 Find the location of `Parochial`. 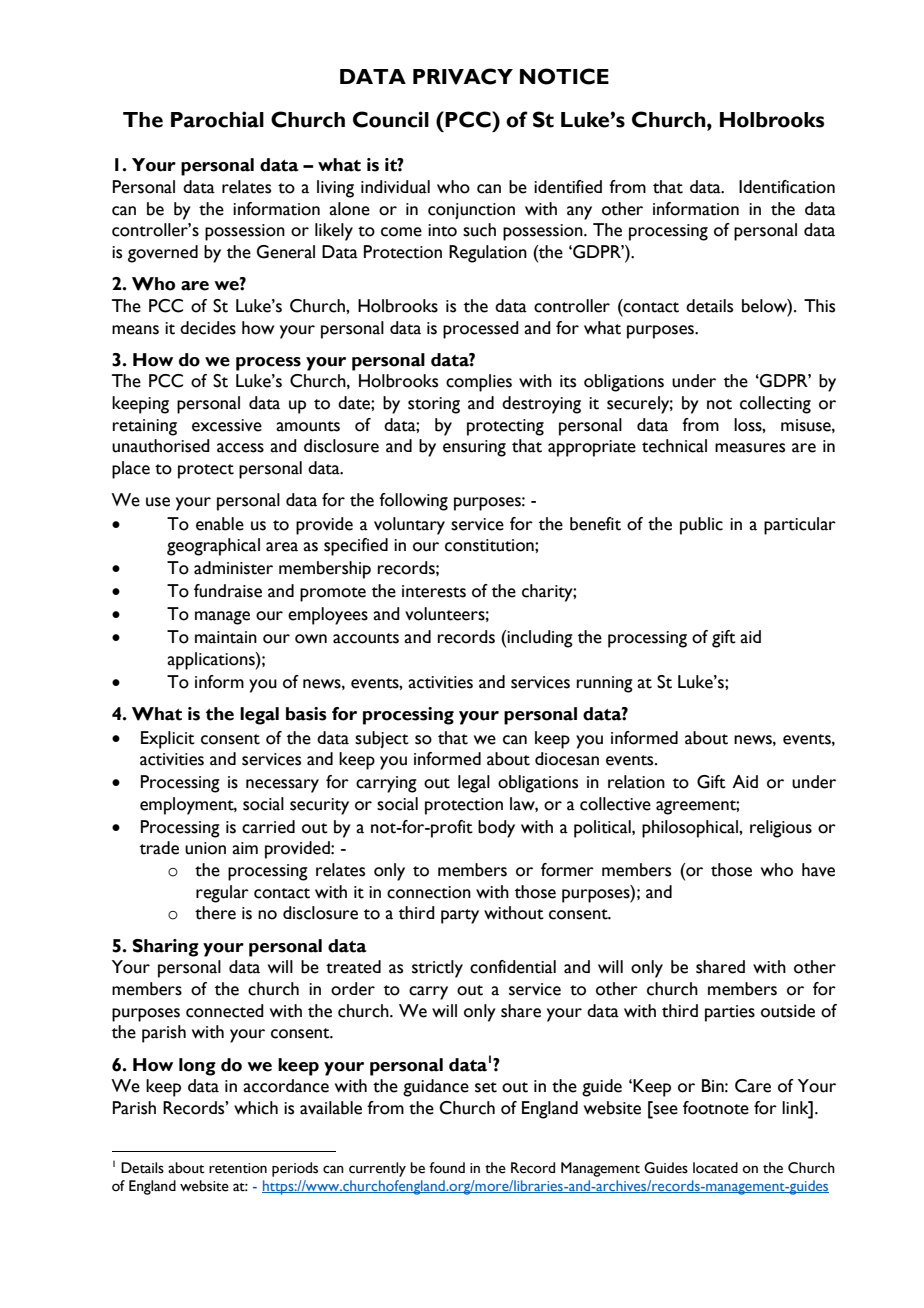

Parochial is located at coordinates (217, 119).
